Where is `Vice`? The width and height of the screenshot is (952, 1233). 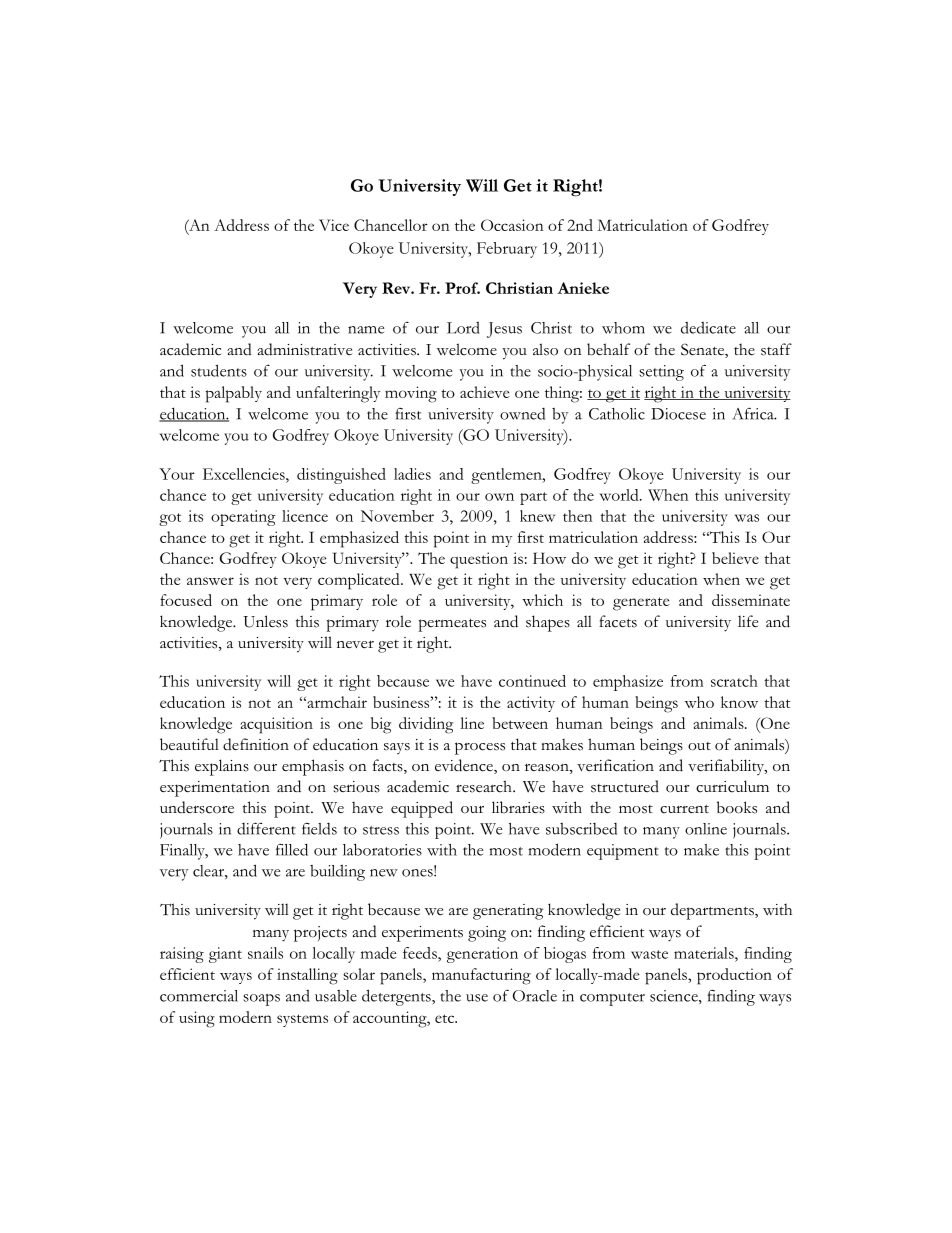
Vice is located at coordinates (334, 225).
